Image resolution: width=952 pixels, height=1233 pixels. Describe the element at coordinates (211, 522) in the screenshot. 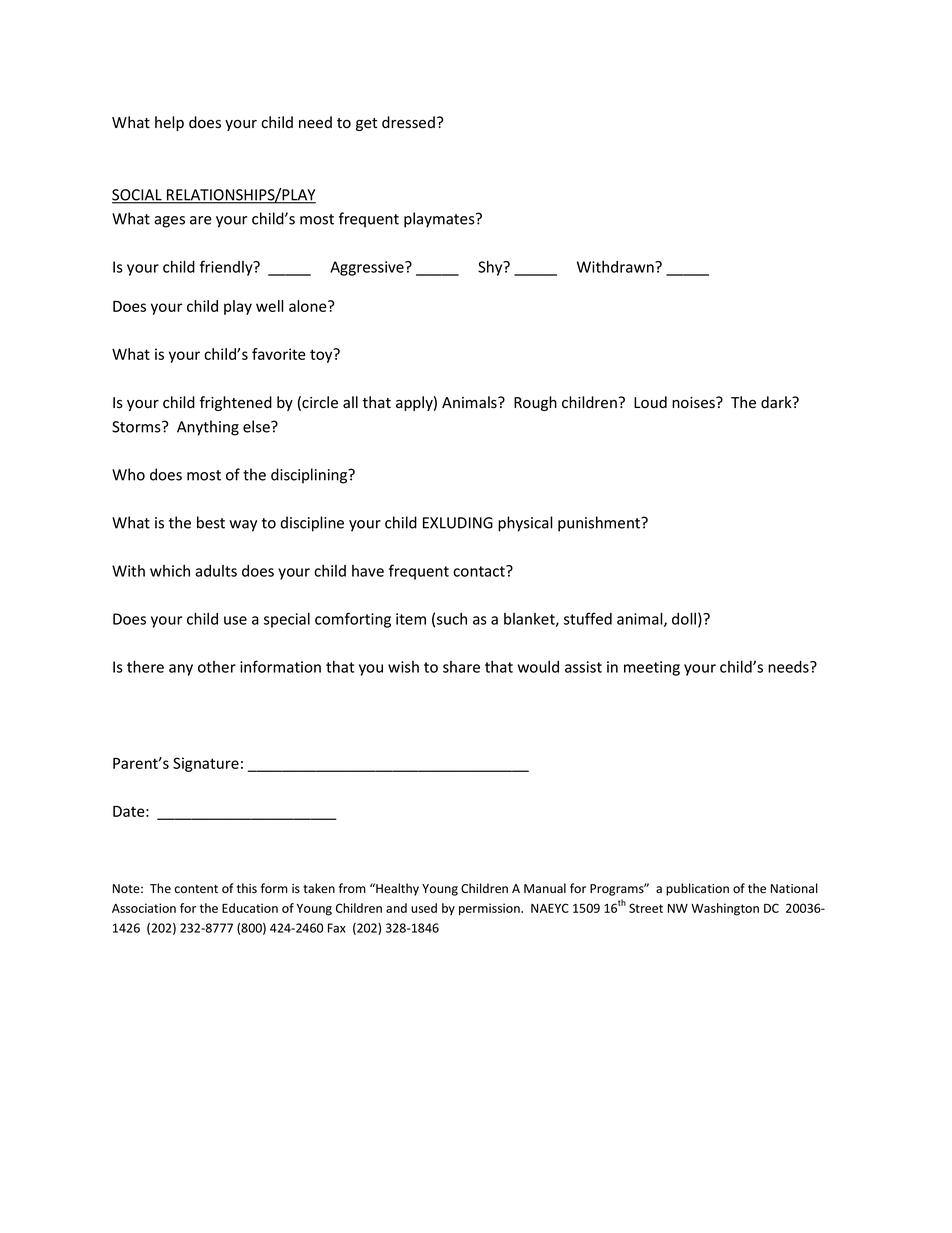

I see `best` at that location.
